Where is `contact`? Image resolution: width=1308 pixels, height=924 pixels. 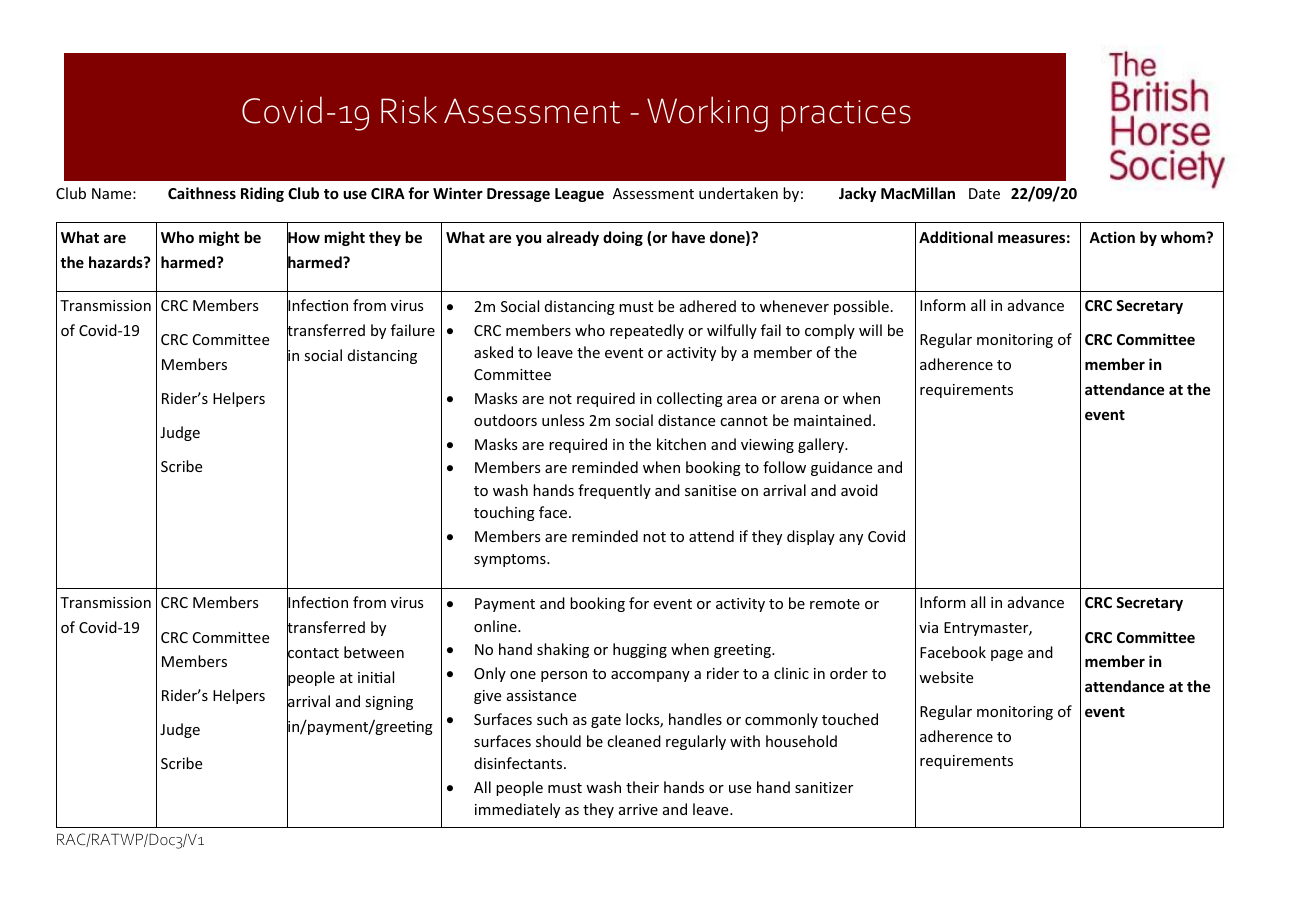
contact is located at coordinates (313, 653).
